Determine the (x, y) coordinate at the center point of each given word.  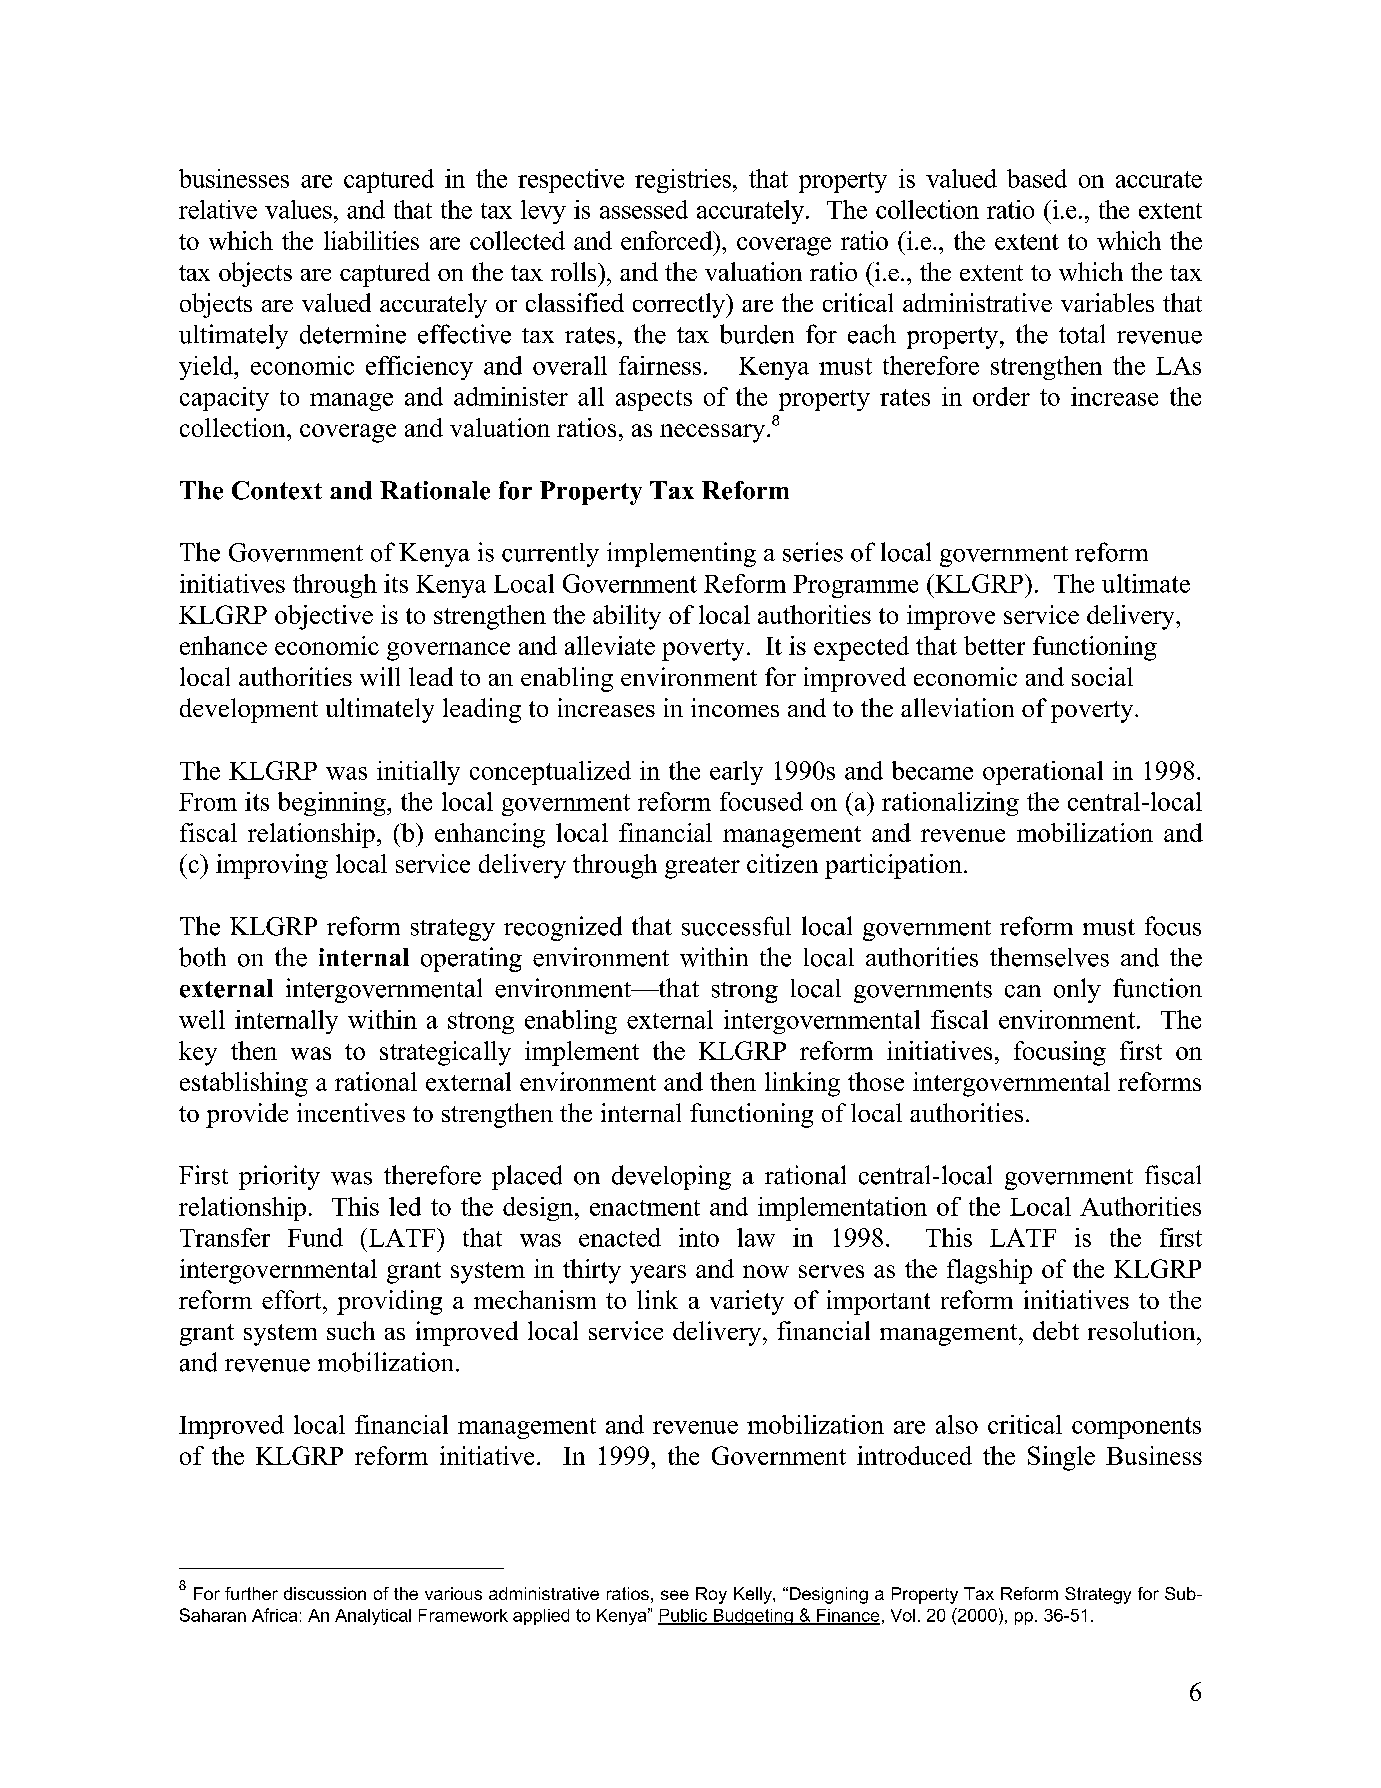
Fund (315, 1237)
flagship (989, 1271)
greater (702, 868)
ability (627, 617)
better (994, 645)
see (675, 1595)
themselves (1049, 957)
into (699, 1237)
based (1037, 178)
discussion (325, 1593)
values (298, 209)
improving (272, 866)
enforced (668, 240)
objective (324, 617)
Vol (903, 1615)
